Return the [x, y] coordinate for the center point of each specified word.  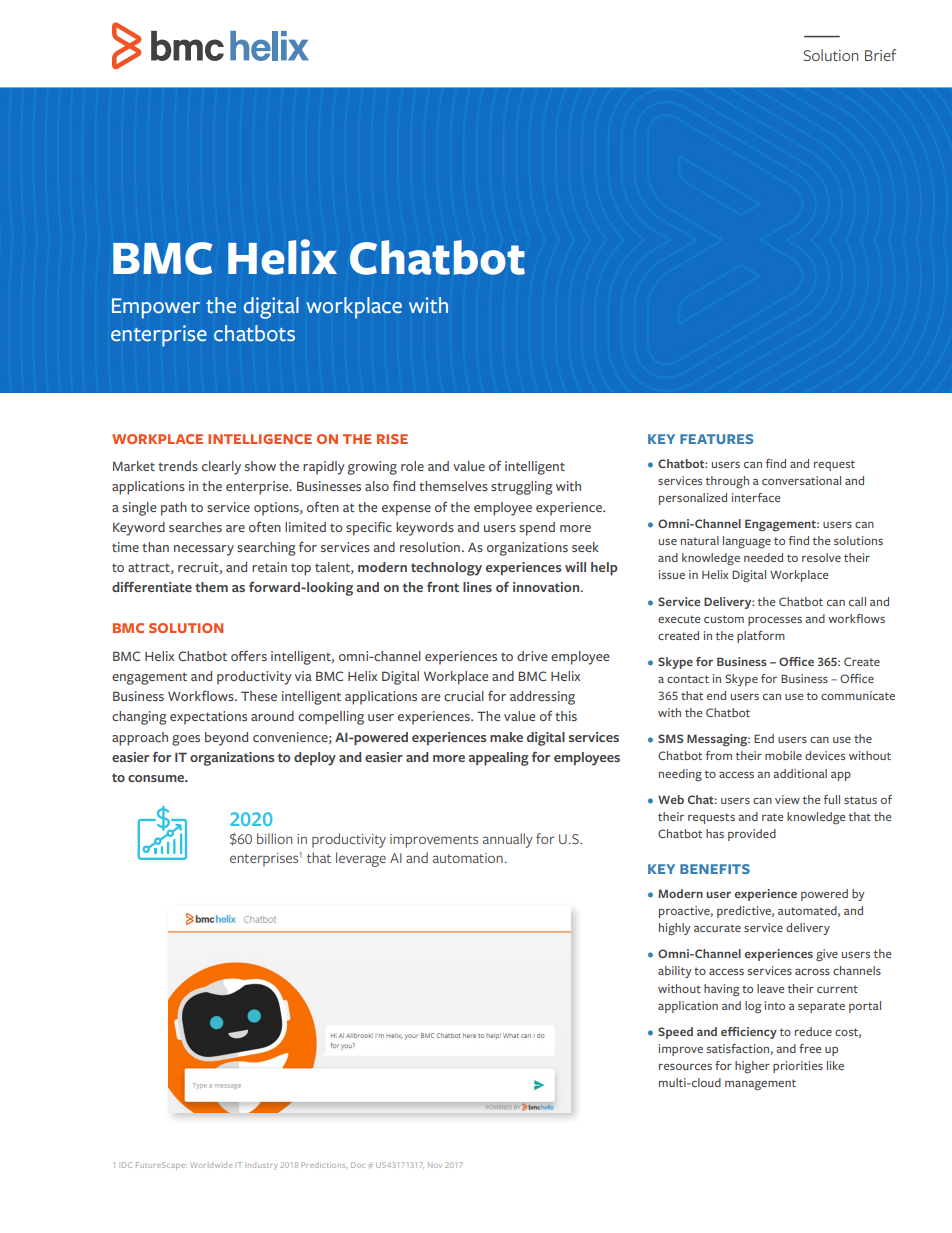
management [760, 1085]
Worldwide [211, 1165]
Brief [880, 55]
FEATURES [716, 439]
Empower [156, 308]
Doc [358, 1165]
